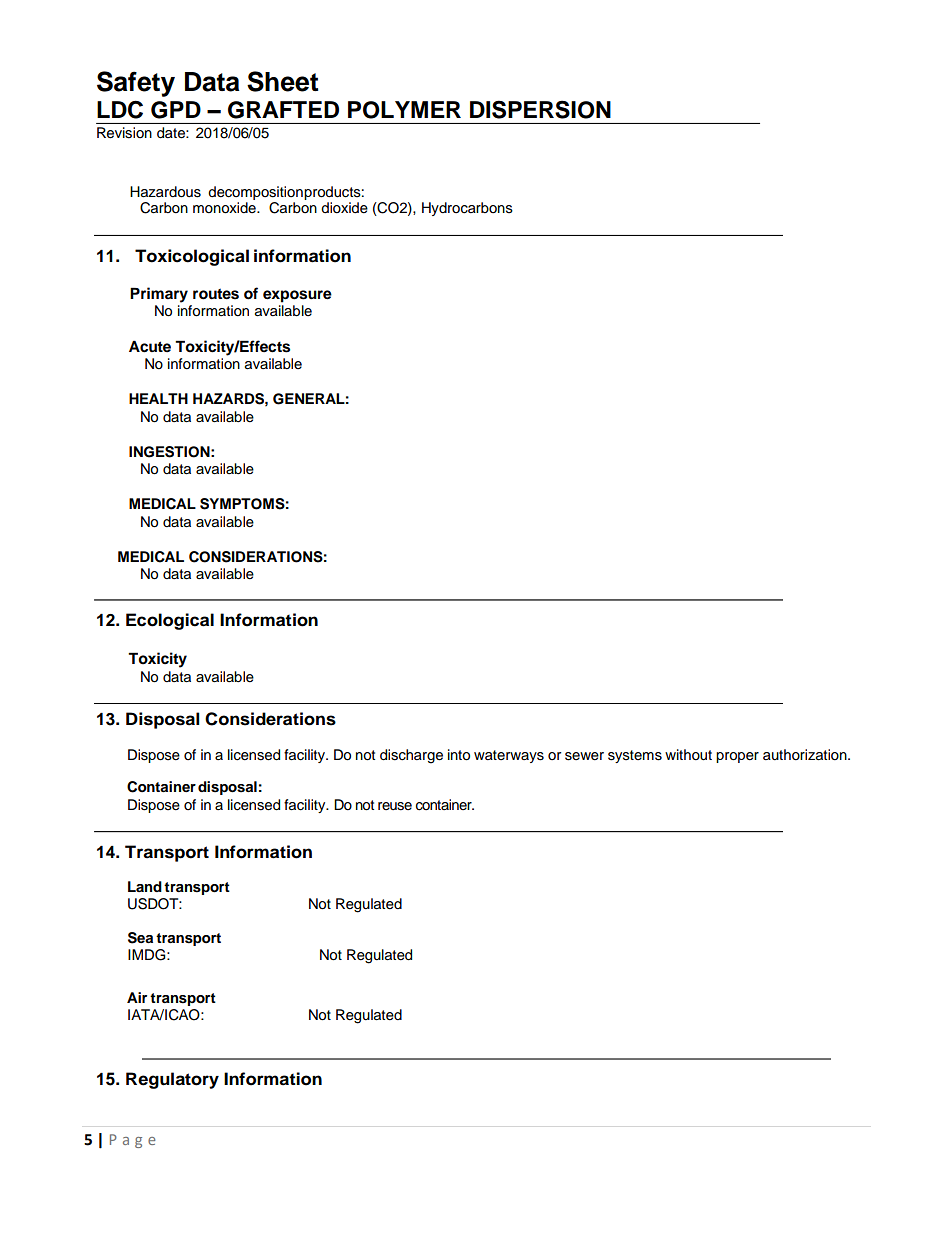 The image size is (952, 1233). What do you see at coordinates (540, 109) in the page?
I see `DISPERSION` at bounding box center [540, 109].
